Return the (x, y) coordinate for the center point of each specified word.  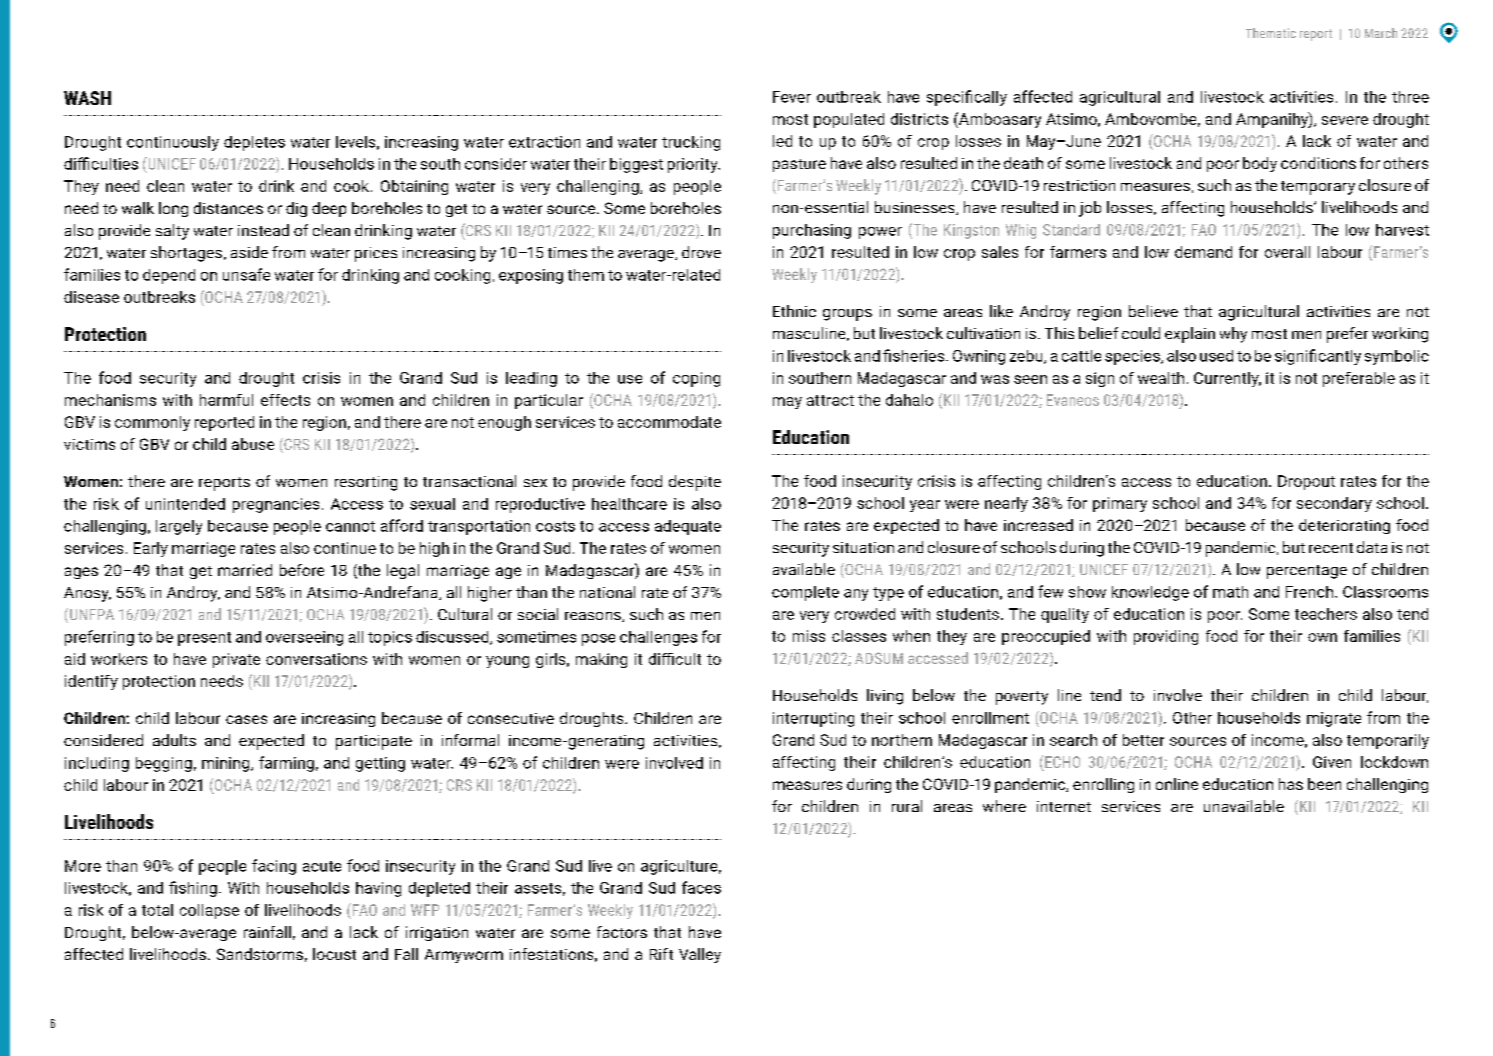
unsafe (246, 274)
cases (246, 719)
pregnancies (276, 505)
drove (701, 252)
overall (1287, 252)
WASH (87, 98)
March (1381, 33)
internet (1064, 806)
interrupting (813, 719)
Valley (700, 955)
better (1143, 740)
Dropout (1306, 482)
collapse (209, 911)
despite (695, 483)
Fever (792, 97)
